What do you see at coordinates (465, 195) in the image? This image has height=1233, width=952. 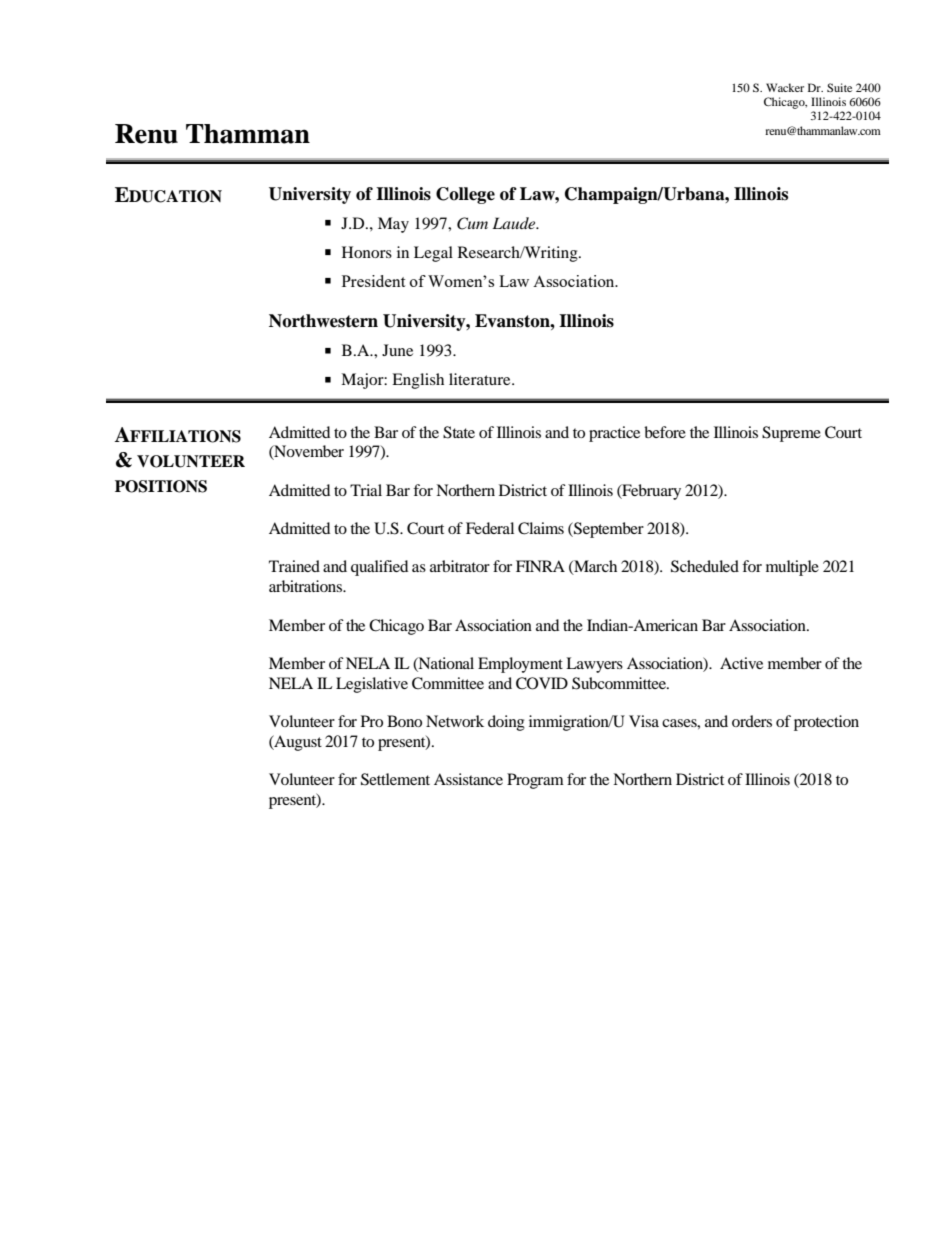 I see `College` at bounding box center [465, 195].
